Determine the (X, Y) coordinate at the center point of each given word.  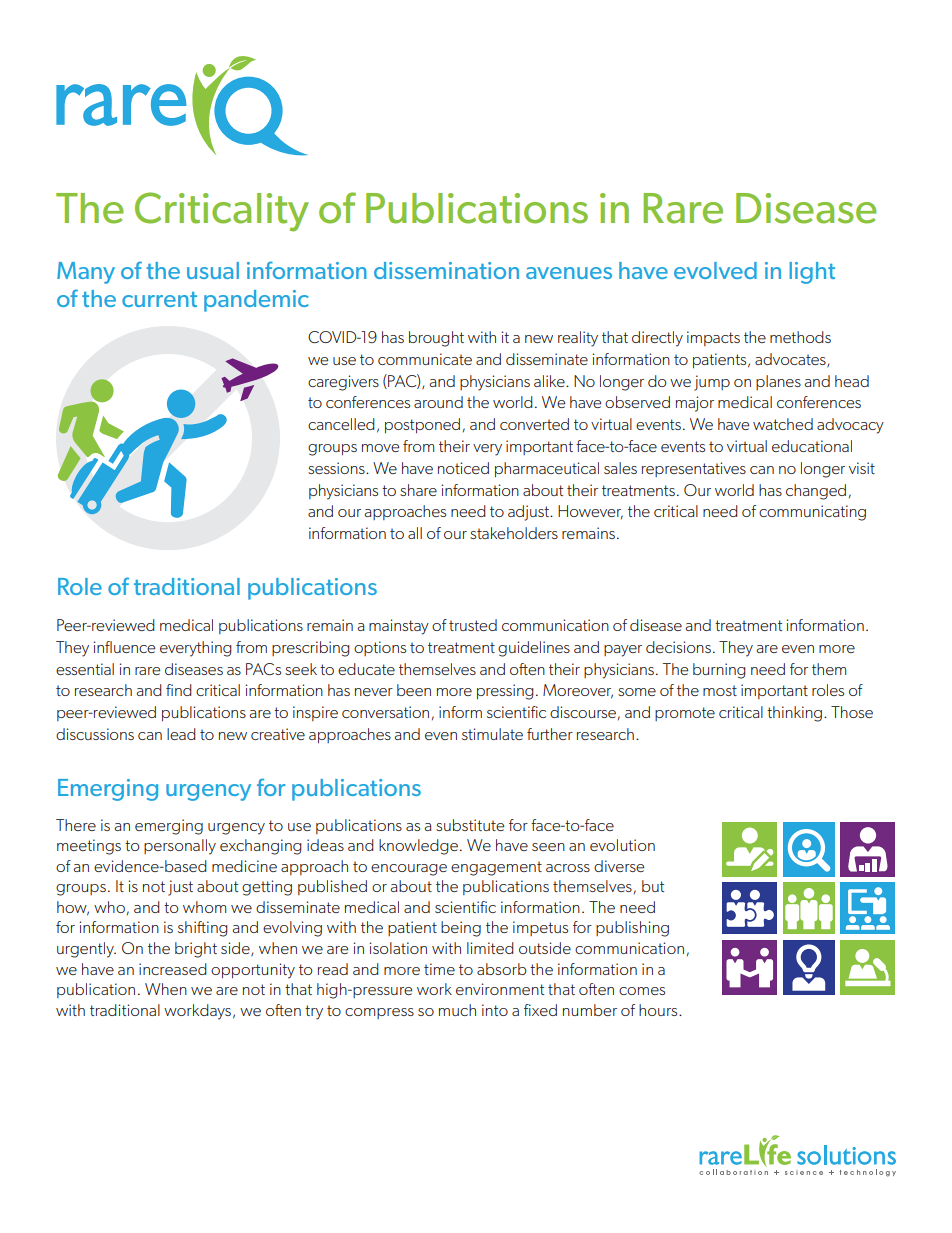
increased (173, 969)
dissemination (446, 270)
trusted (473, 625)
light (812, 273)
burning (719, 671)
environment (500, 989)
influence (124, 647)
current (159, 299)
